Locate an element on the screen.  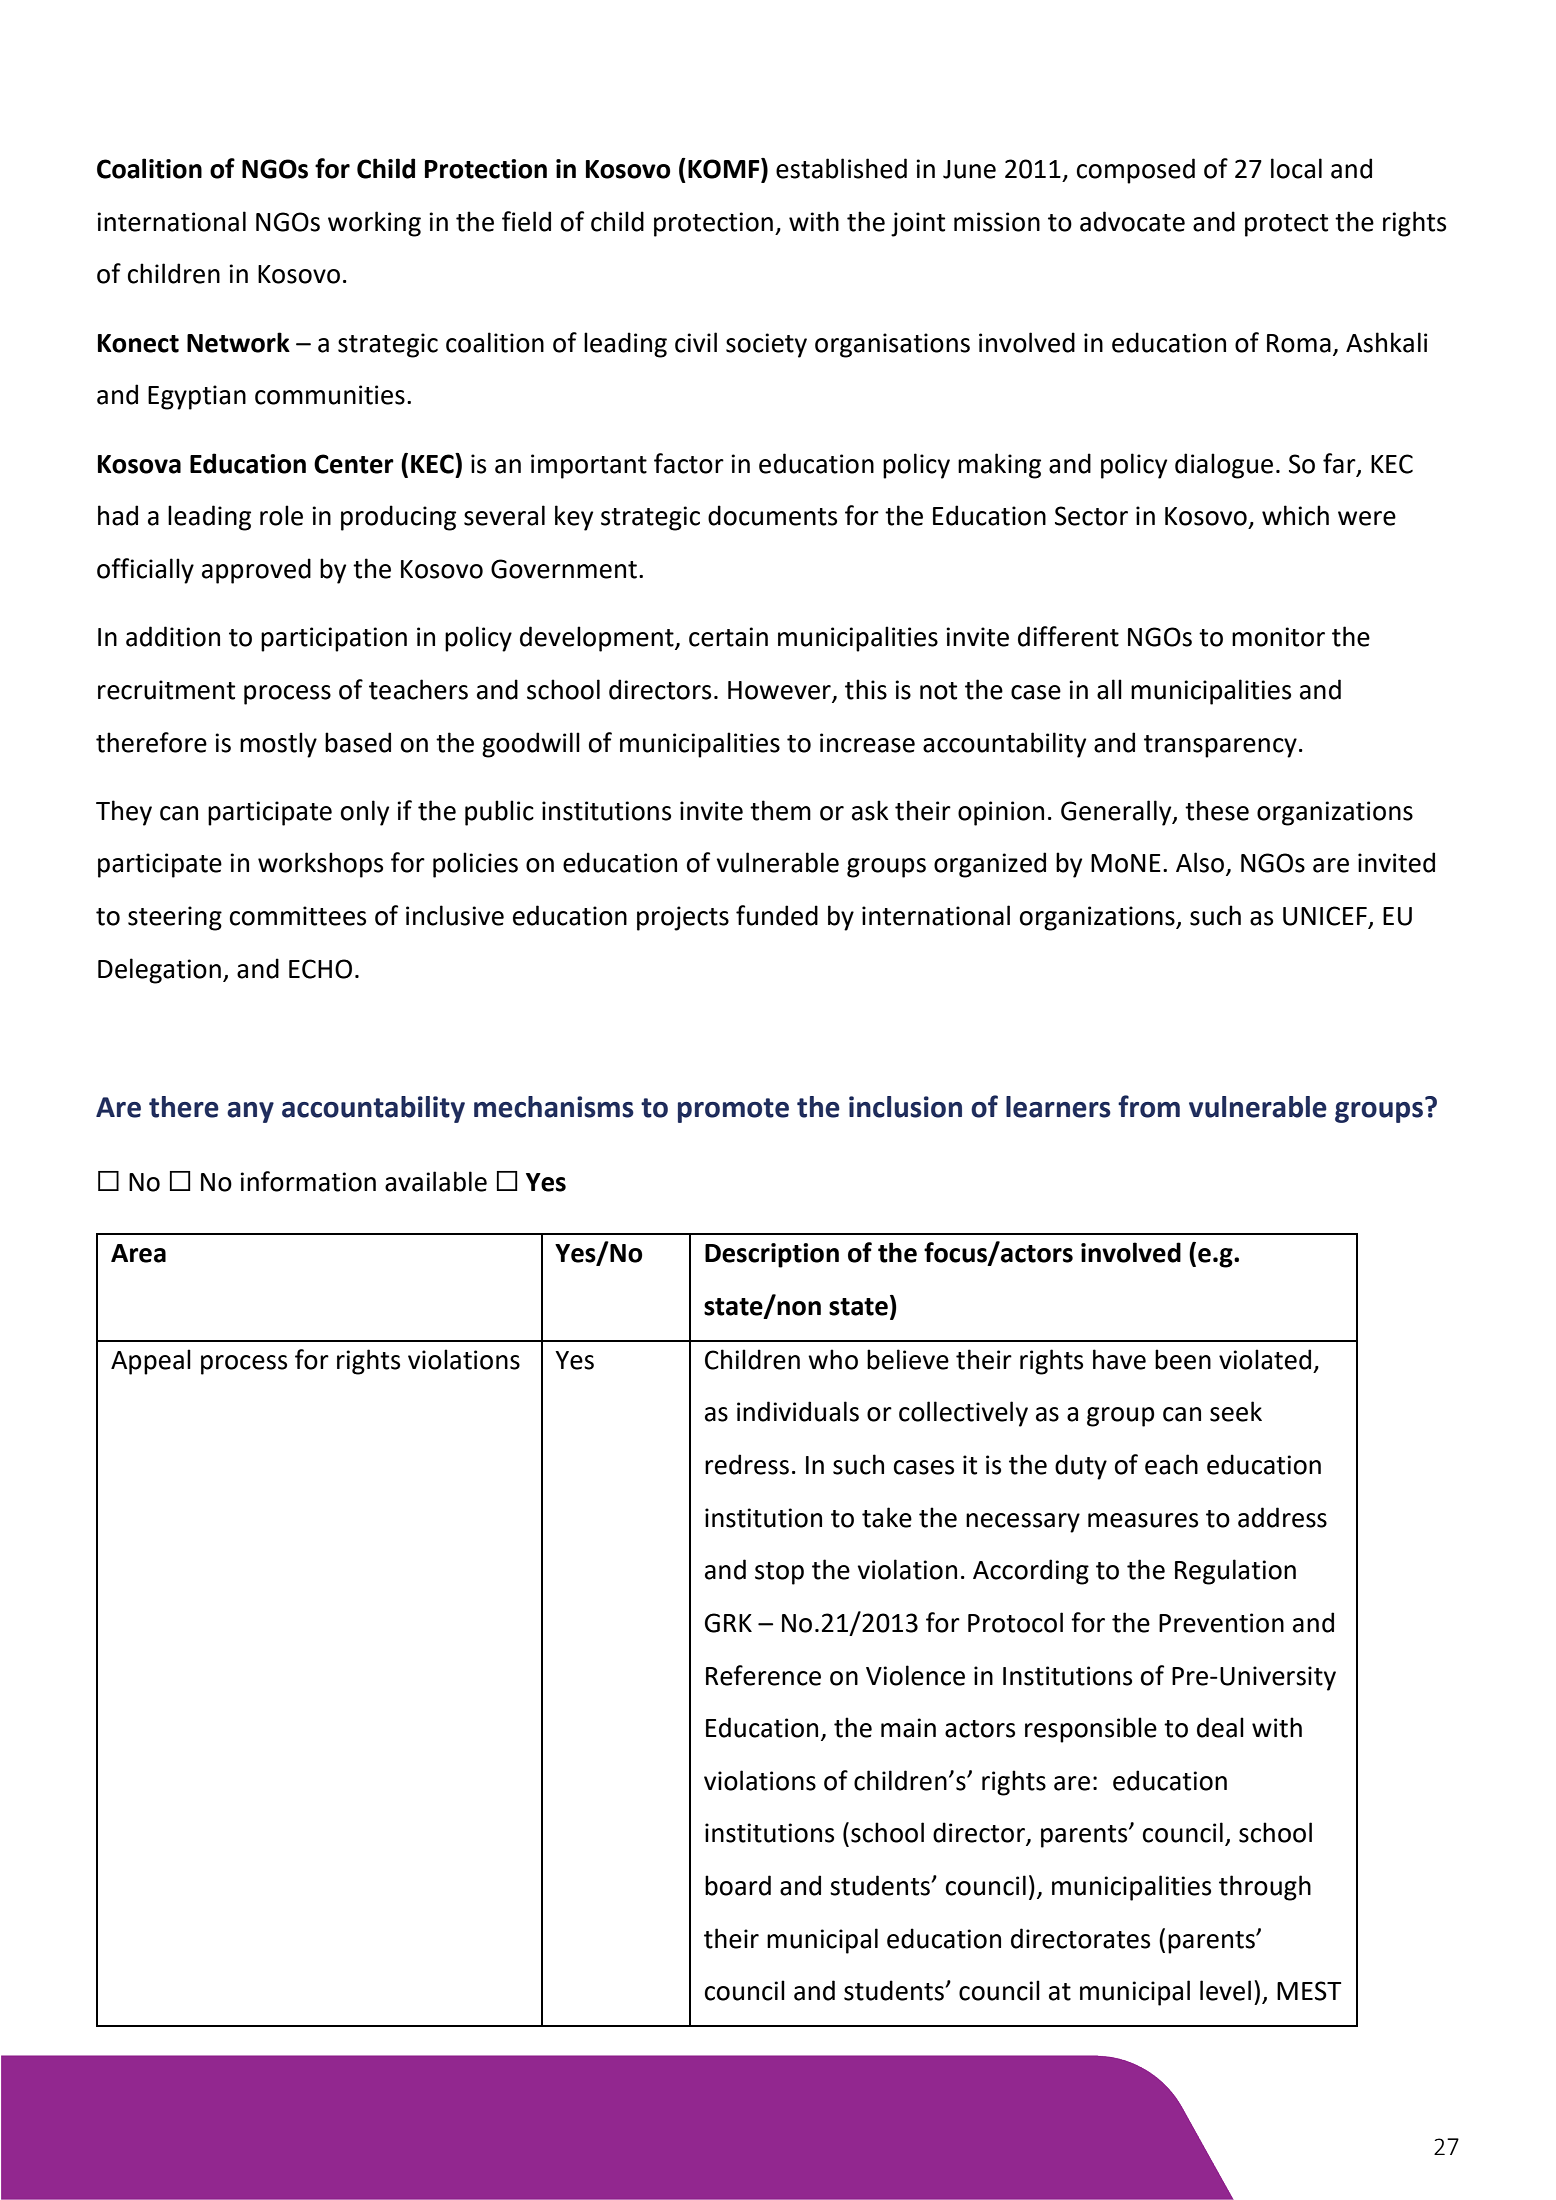
main is located at coordinates (908, 1728).
